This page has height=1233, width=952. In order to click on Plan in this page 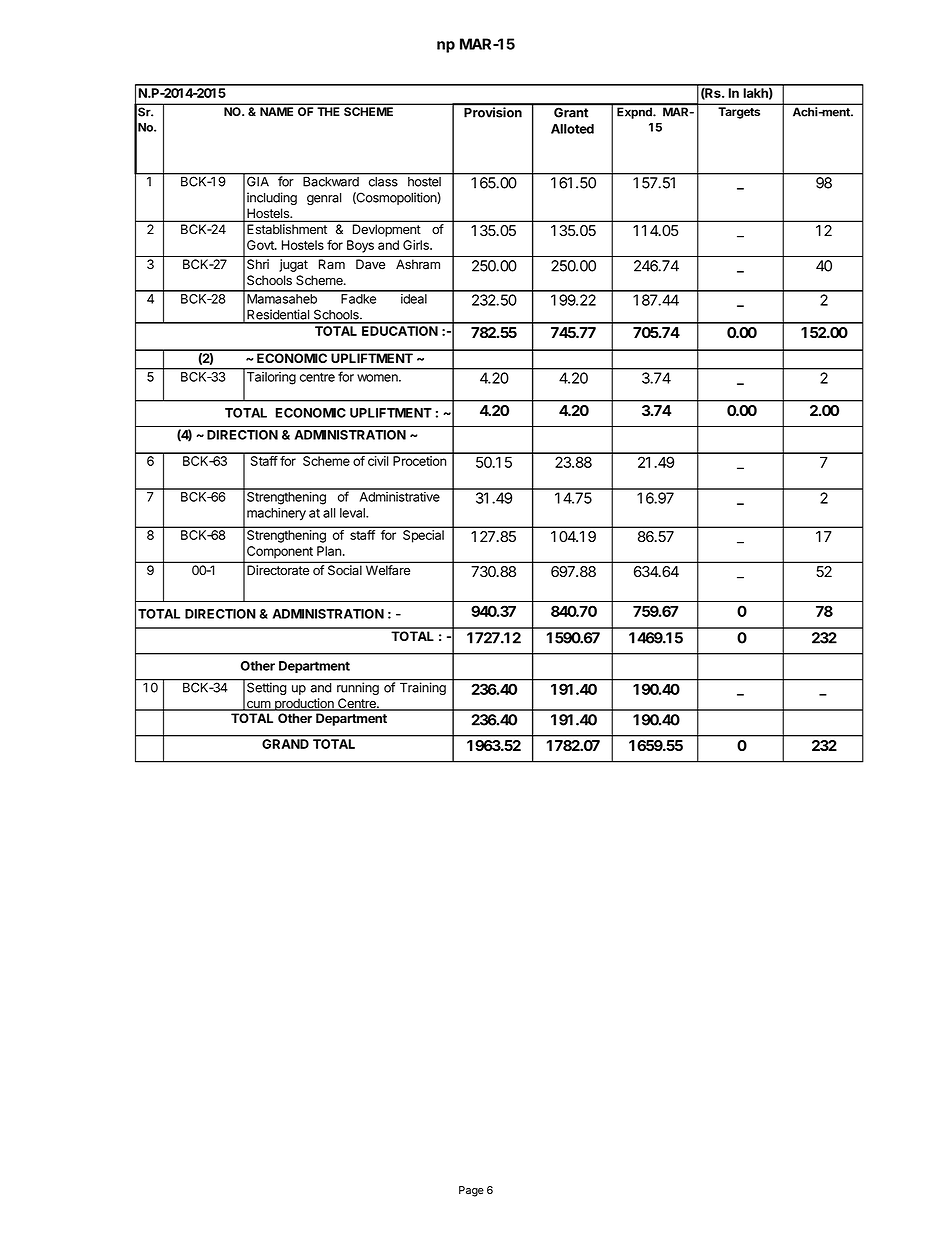, I will do `click(330, 551)`.
